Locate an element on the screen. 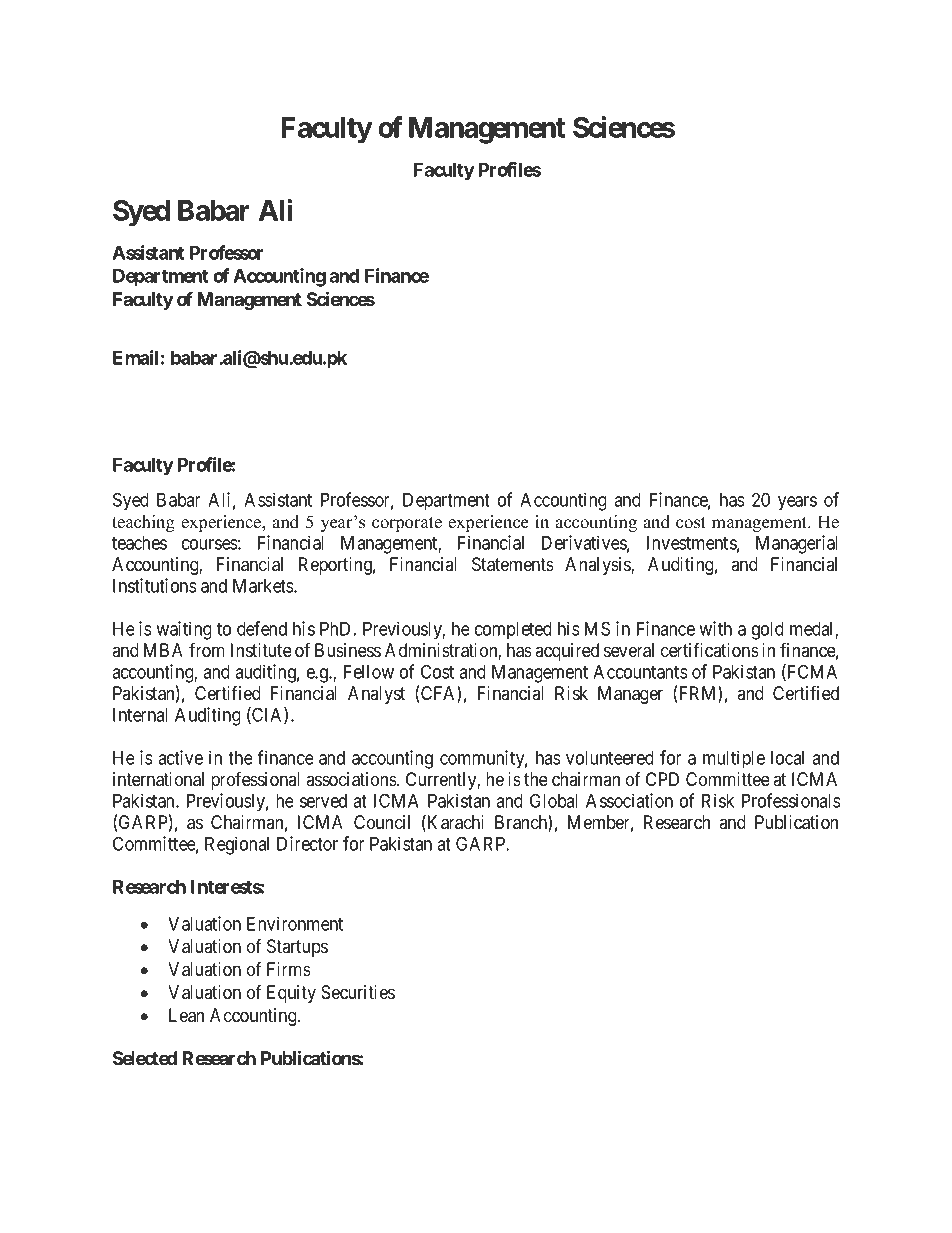 The image size is (952, 1233). corporate is located at coordinates (407, 524).
